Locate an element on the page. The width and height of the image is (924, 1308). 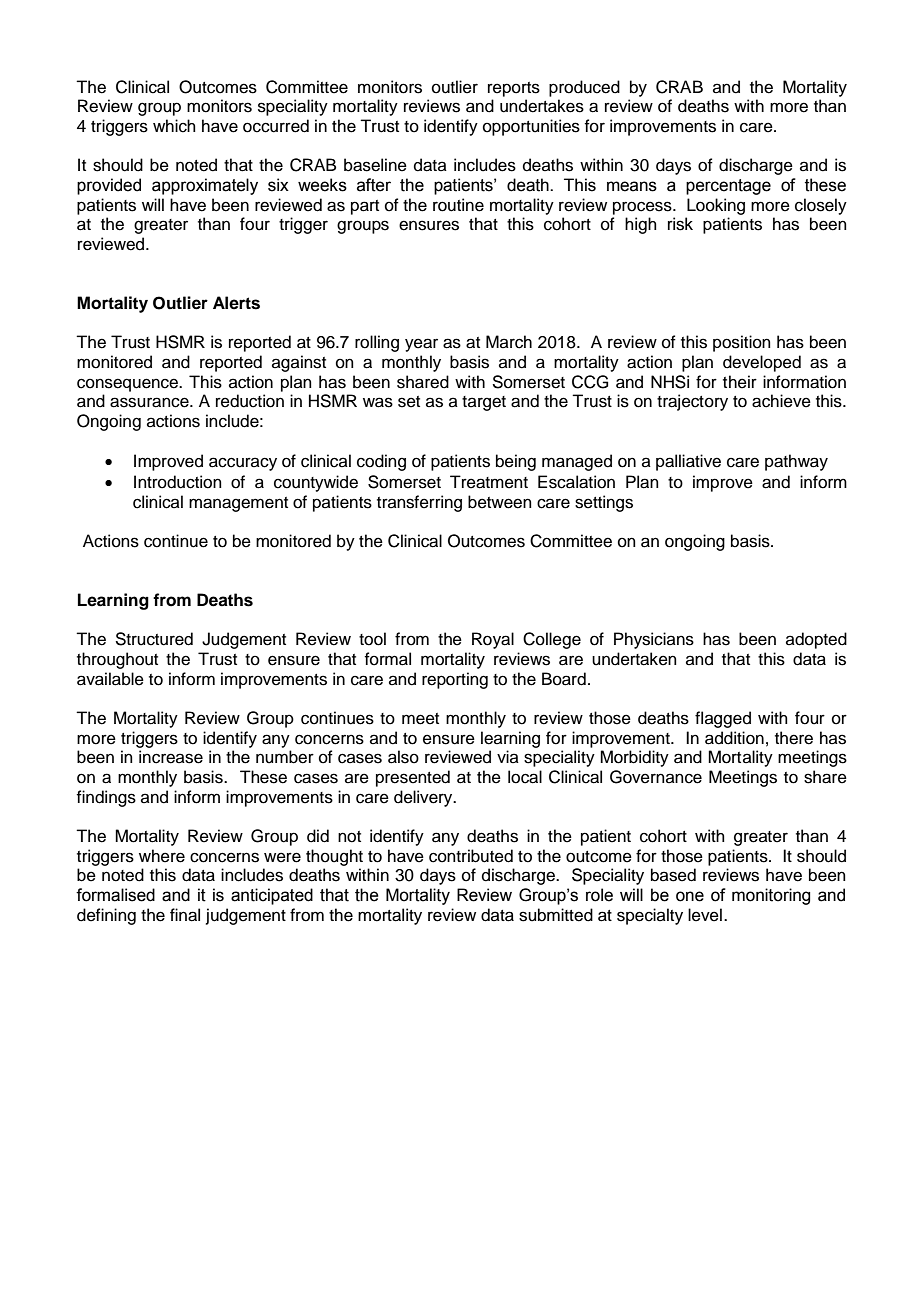
percentage is located at coordinates (728, 187).
